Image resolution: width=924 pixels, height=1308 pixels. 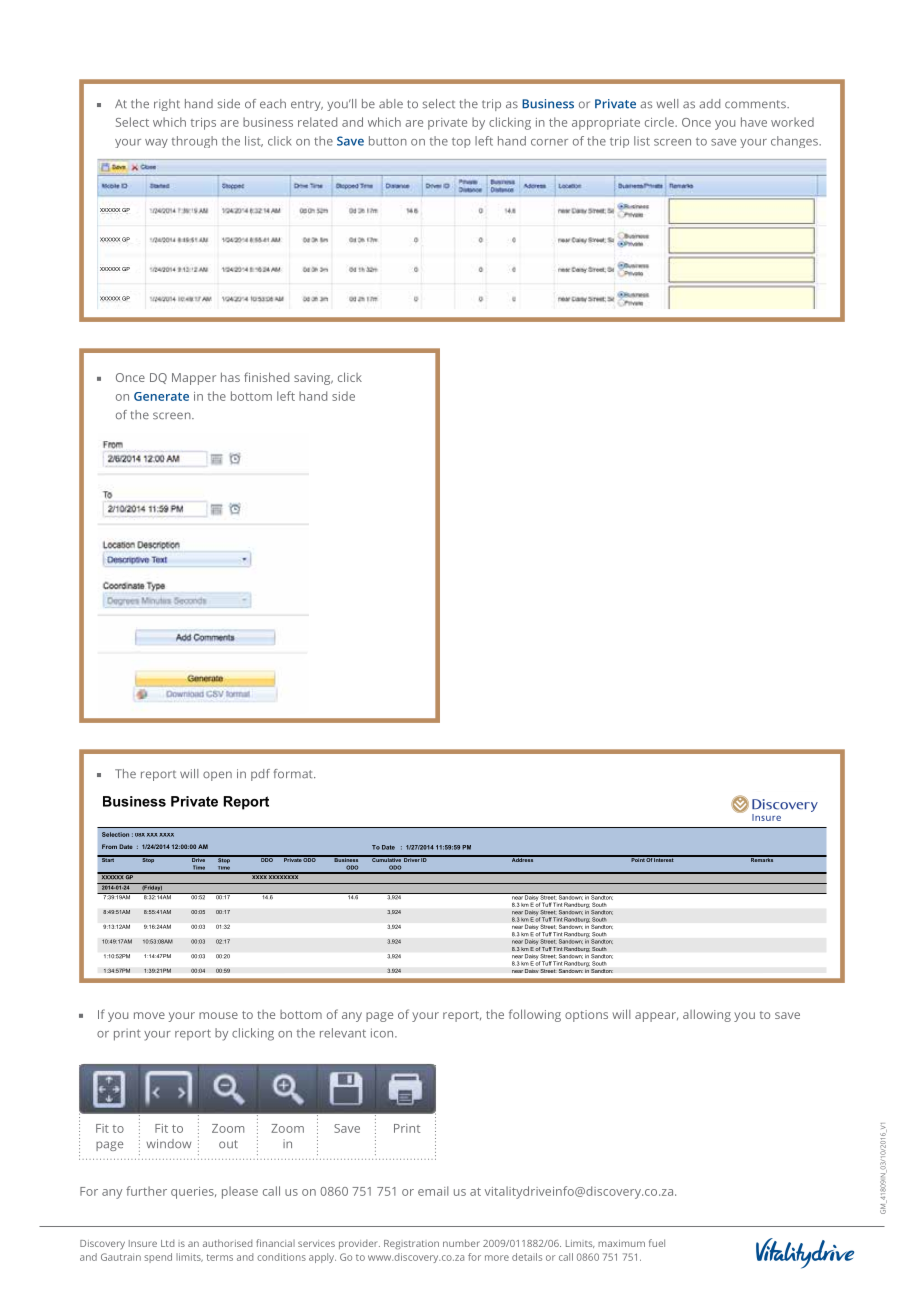 I want to click on Ltd, so click(x=167, y=1243).
